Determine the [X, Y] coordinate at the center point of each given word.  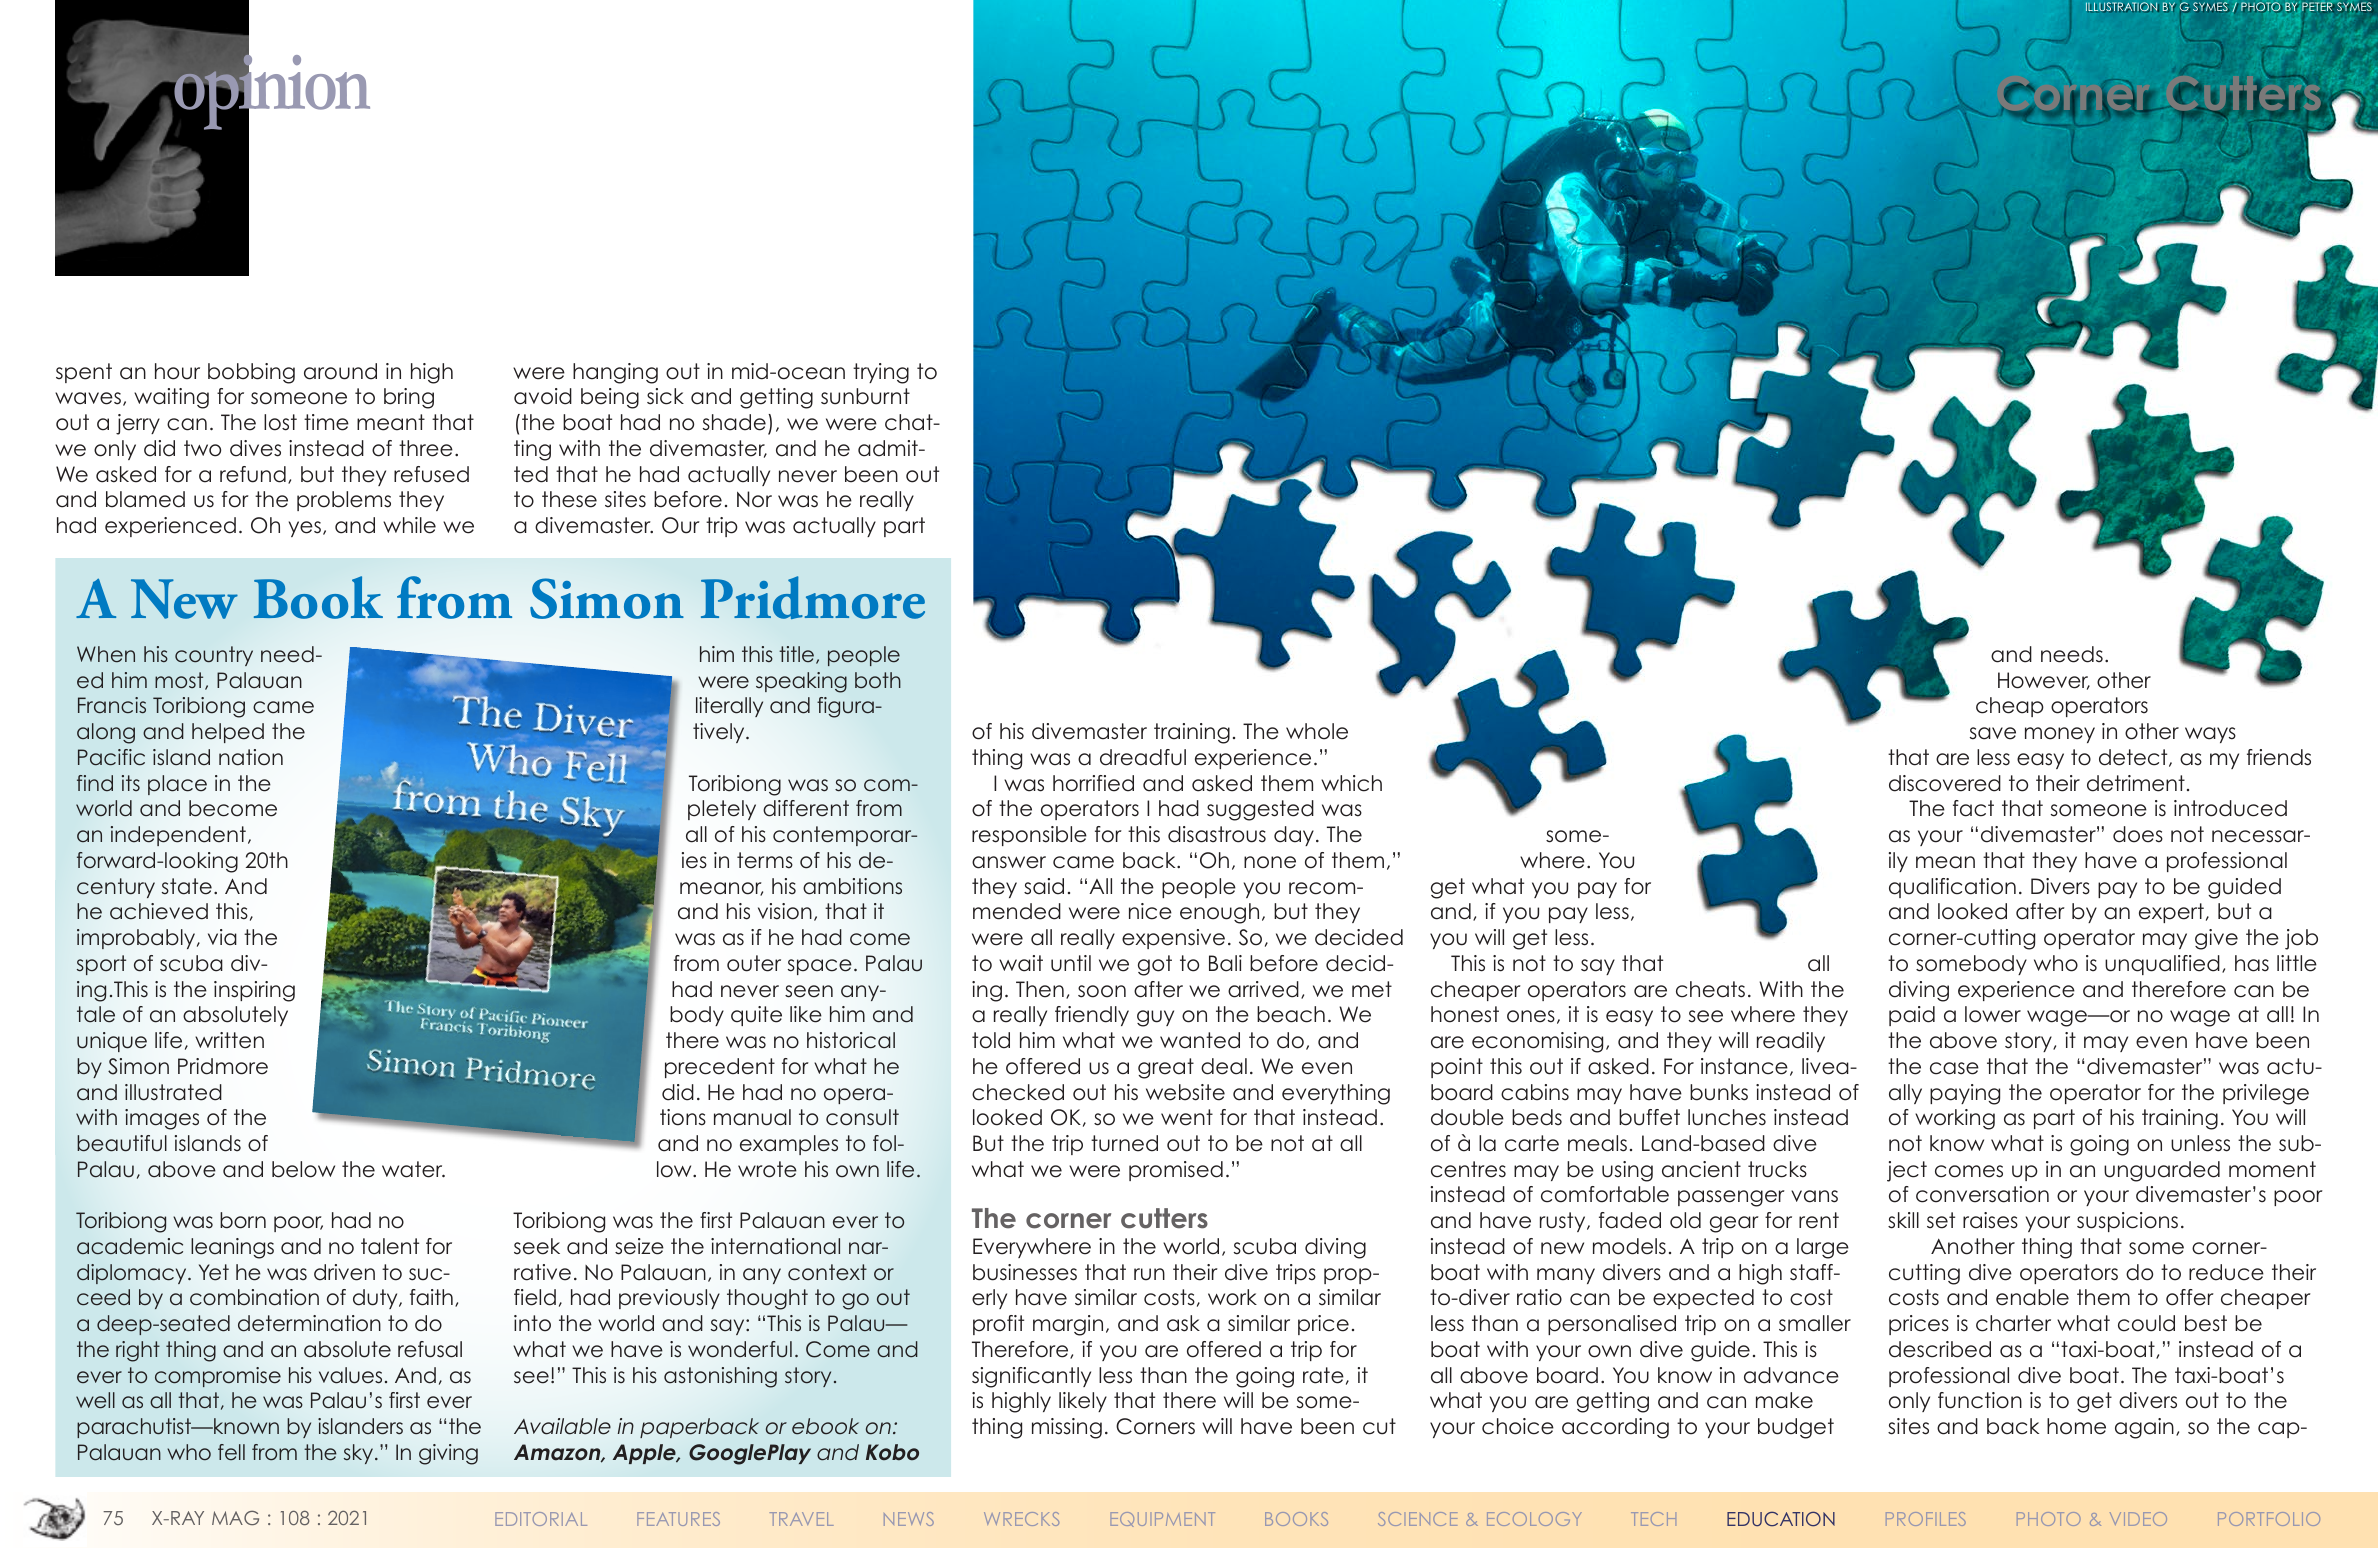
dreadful [1143, 757]
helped [228, 733]
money [2060, 735]
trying [881, 373]
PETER [2317, 6]
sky [360, 1454]
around [340, 371]
